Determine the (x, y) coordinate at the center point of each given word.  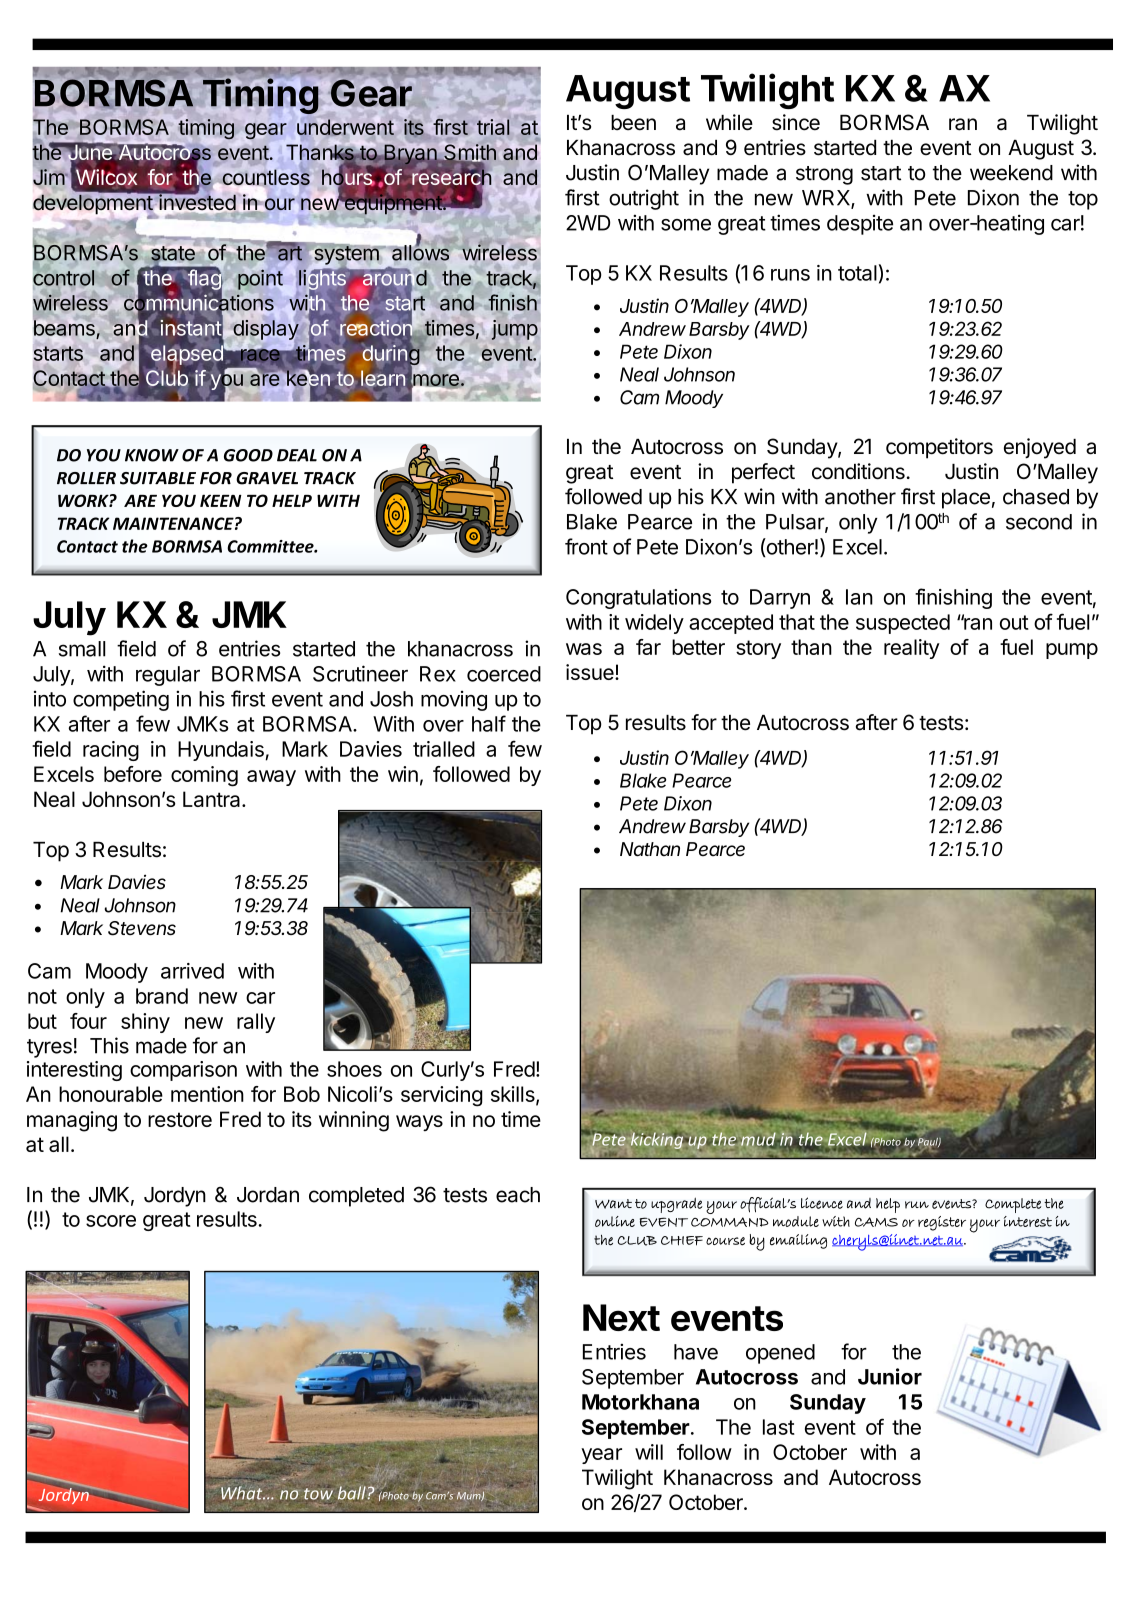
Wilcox (106, 178)
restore (180, 1119)
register (942, 1223)
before (133, 774)
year (601, 1456)
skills (514, 1095)
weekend (1011, 173)
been (633, 123)
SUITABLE (158, 478)
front (586, 546)
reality (912, 649)
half (489, 723)
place (966, 499)
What (243, 1493)
